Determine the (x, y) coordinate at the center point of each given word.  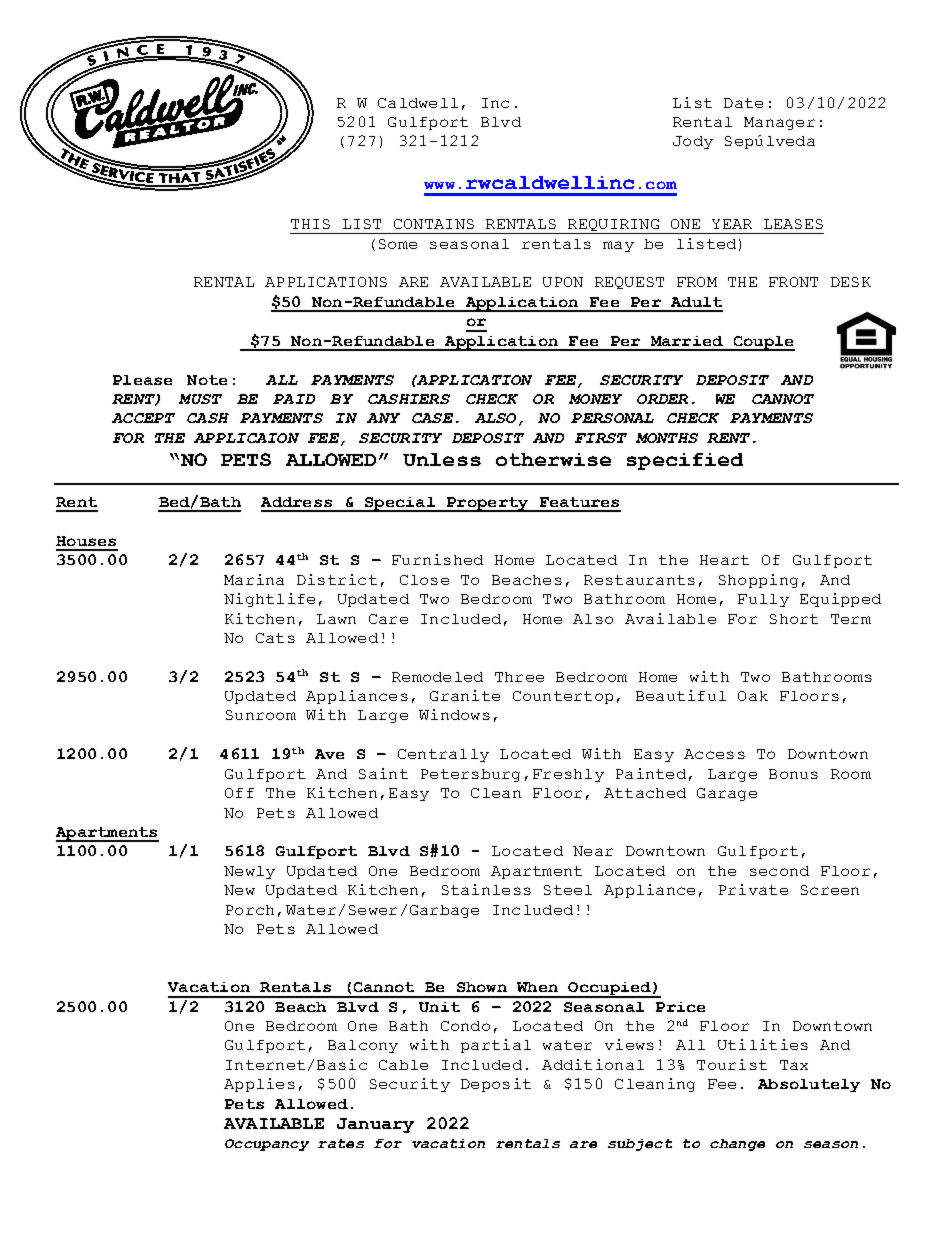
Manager (779, 123)
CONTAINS (434, 224)
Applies (259, 1085)
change (737, 1145)
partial (496, 1046)
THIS (310, 224)
